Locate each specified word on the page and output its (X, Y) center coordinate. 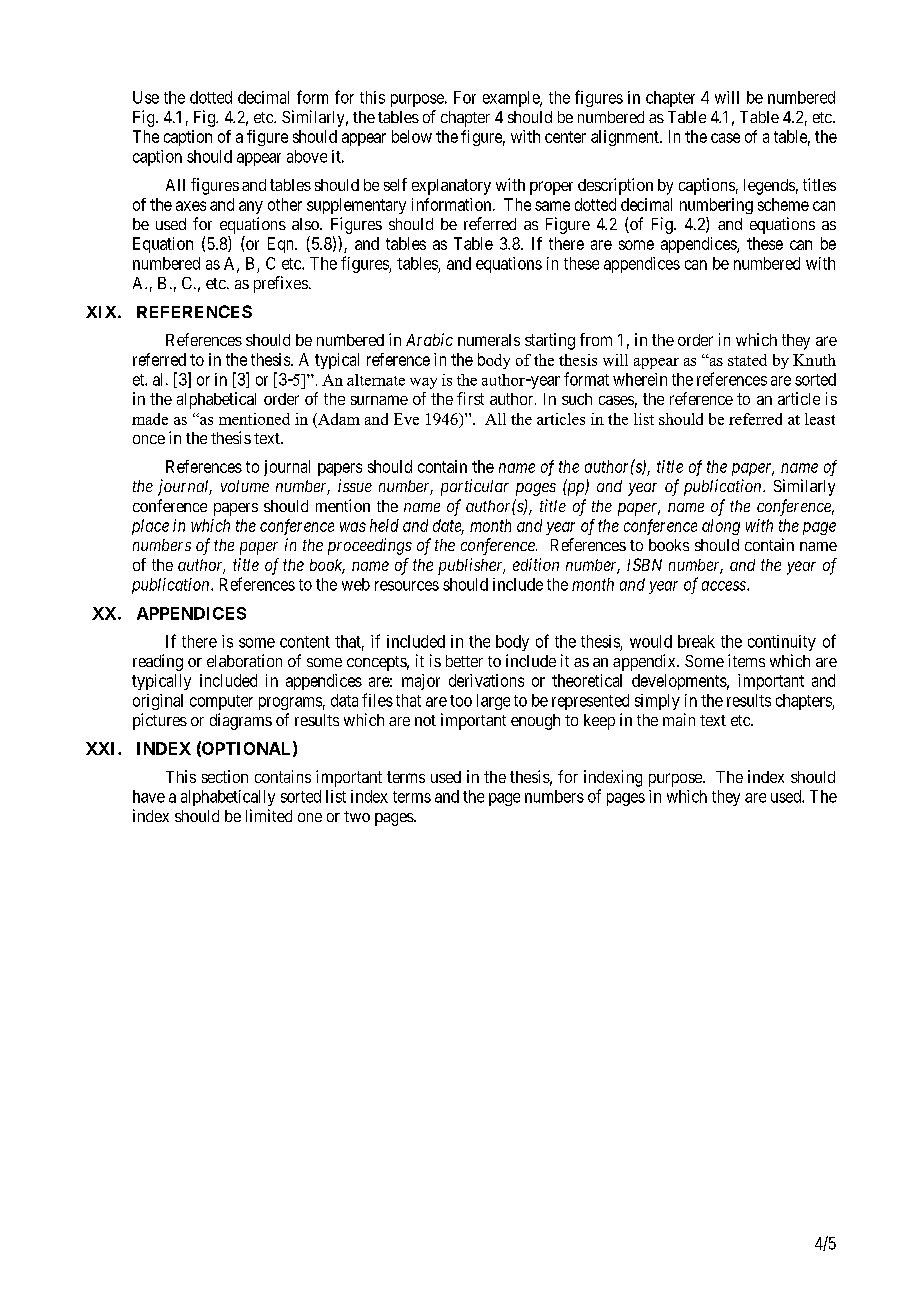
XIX (102, 312)
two (357, 816)
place (150, 527)
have (149, 796)
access (725, 586)
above (307, 156)
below (412, 136)
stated (747, 360)
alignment (626, 138)
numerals (489, 340)
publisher (471, 566)
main (679, 719)
